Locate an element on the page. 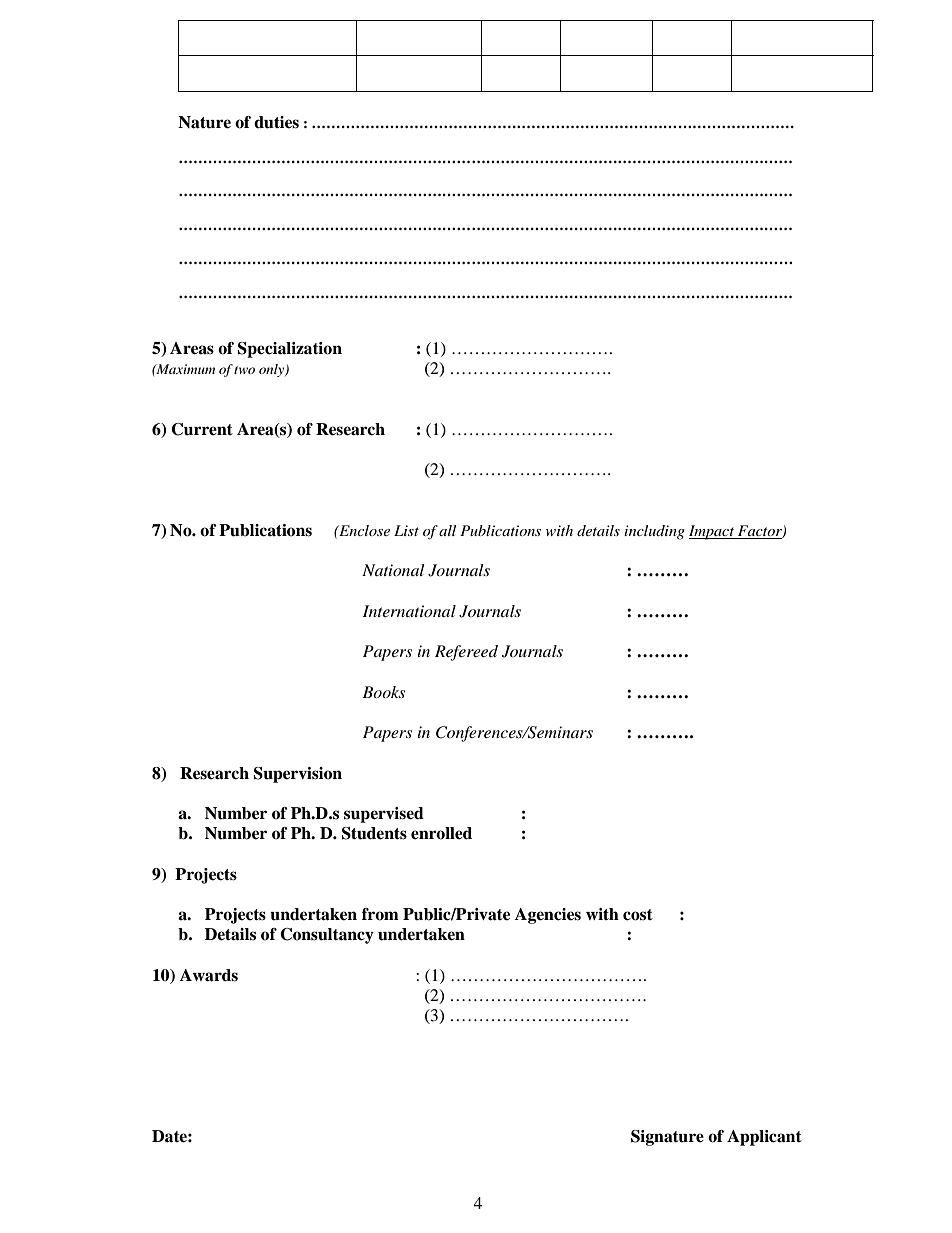 This page has width=952, height=1233. Specialization is located at coordinates (290, 350).
